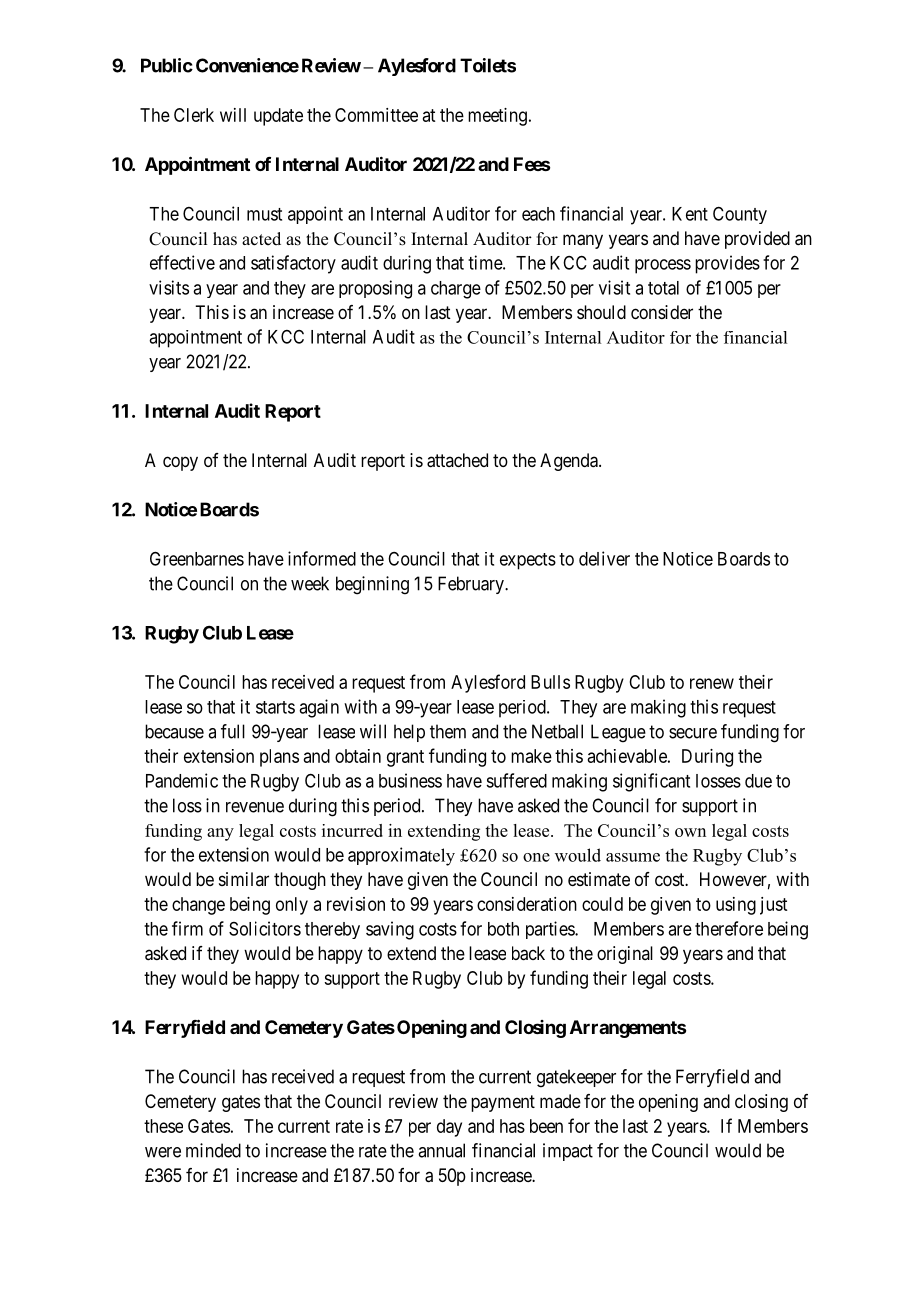 This screenshot has height=1308, width=924. Describe the element at coordinates (213, 1150) in the screenshot. I see `minded` at that location.
